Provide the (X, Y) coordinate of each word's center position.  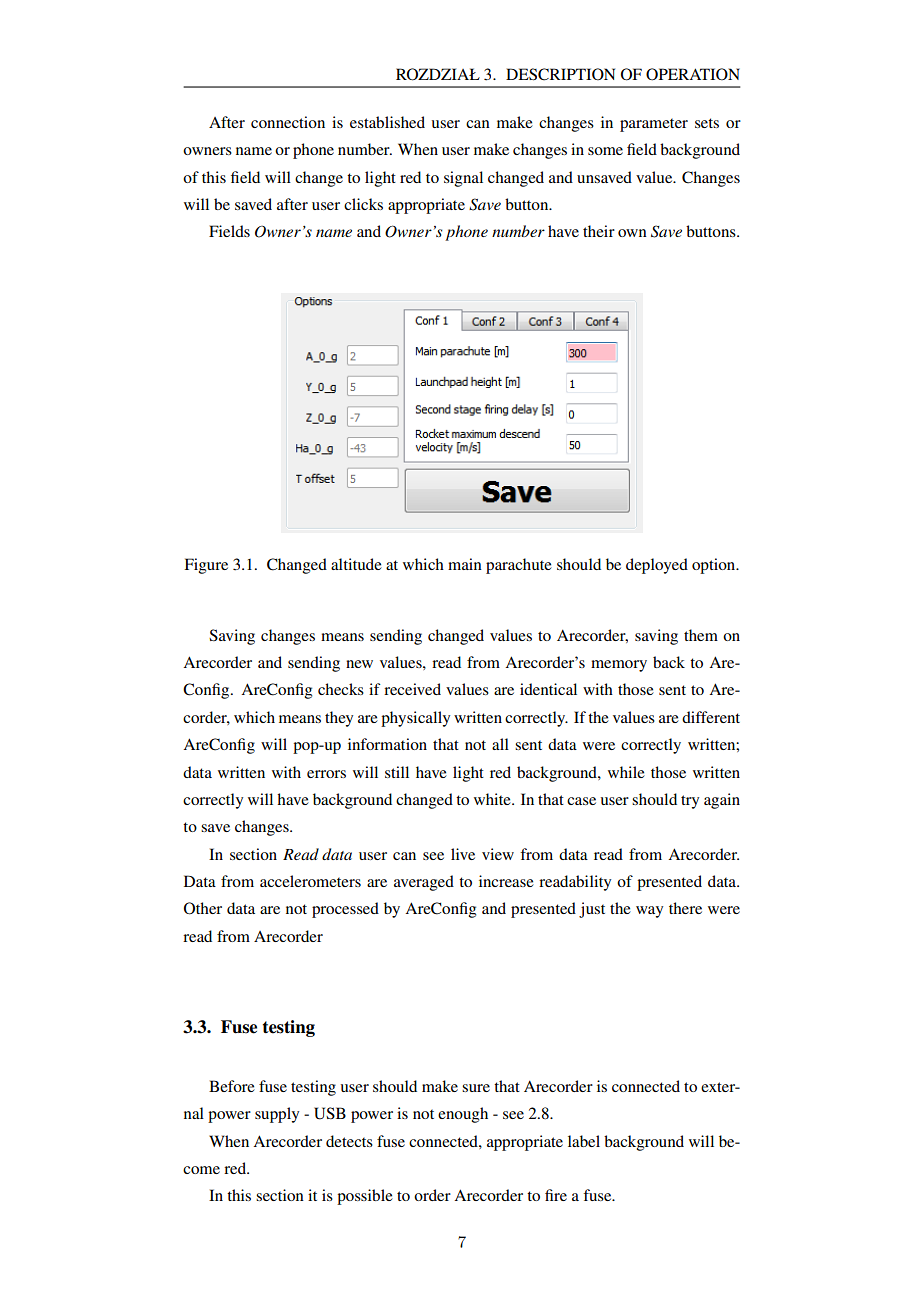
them (701, 635)
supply (277, 1115)
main (465, 564)
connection (288, 122)
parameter (654, 125)
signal (463, 179)
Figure (206, 566)
